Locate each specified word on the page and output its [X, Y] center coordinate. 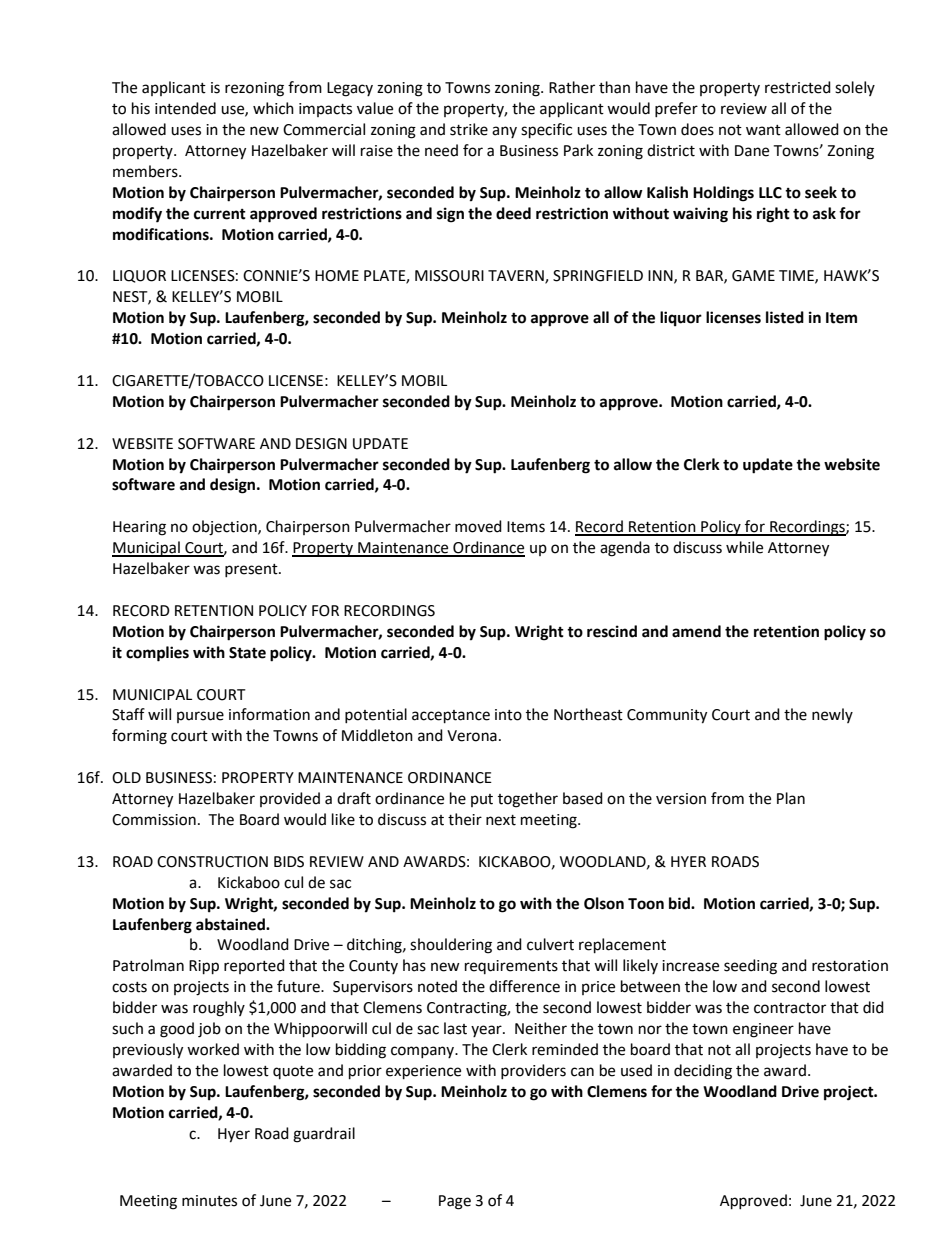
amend [696, 631]
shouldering [451, 946]
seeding [750, 967]
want [763, 130]
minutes [209, 1201]
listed [785, 317]
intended [185, 108]
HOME [337, 276]
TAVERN [517, 277]
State [247, 653]
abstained [231, 924]
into [508, 715]
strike [469, 129]
